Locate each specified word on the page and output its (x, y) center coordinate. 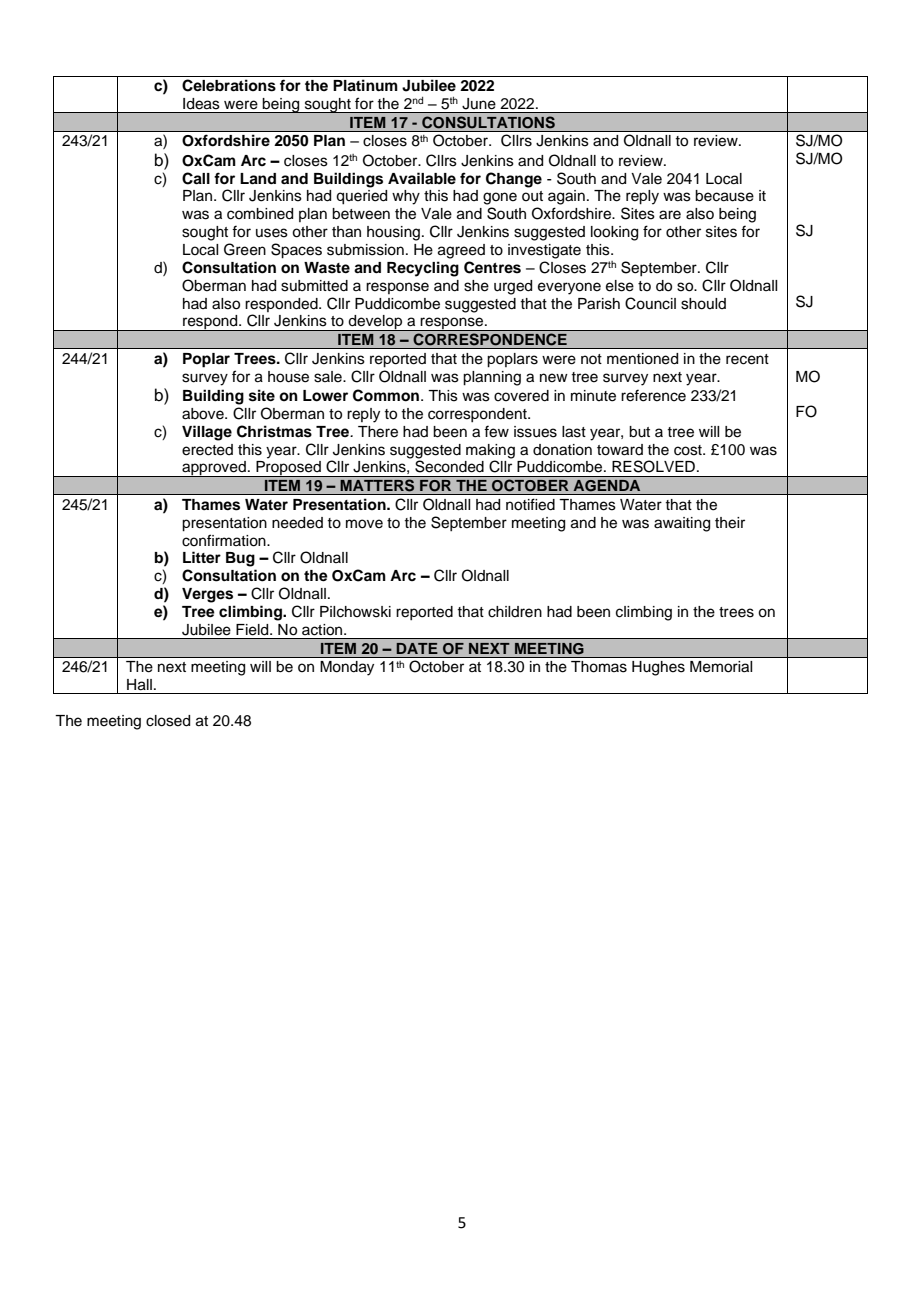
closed (168, 721)
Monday (347, 668)
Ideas (201, 103)
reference (653, 395)
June (479, 103)
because (724, 196)
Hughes (658, 668)
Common (386, 395)
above (204, 414)
